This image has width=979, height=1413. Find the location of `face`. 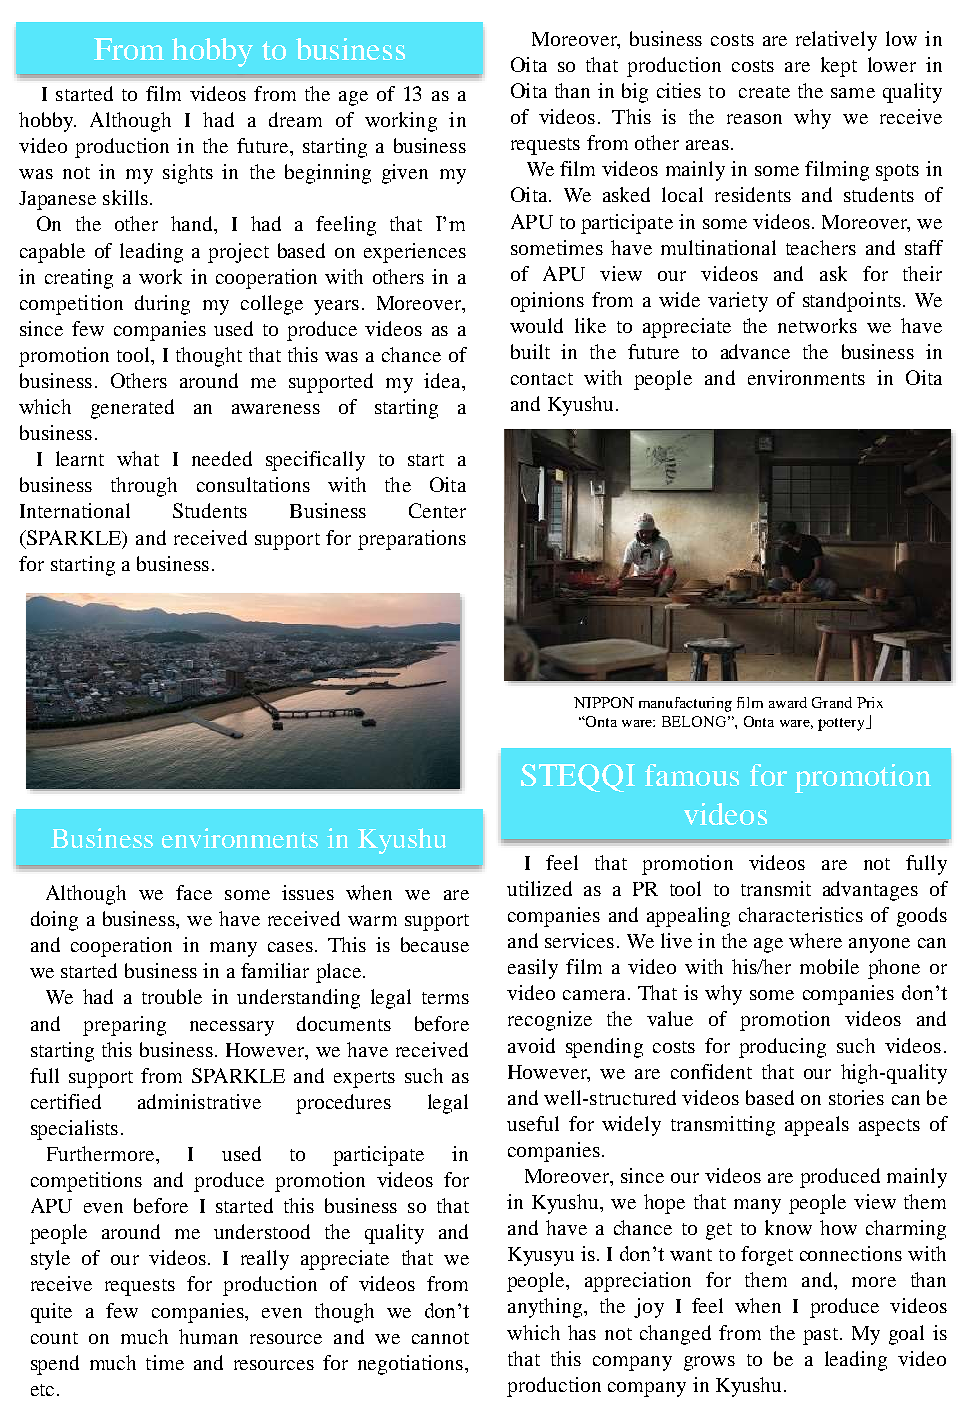

face is located at coordinates (194, 892).
